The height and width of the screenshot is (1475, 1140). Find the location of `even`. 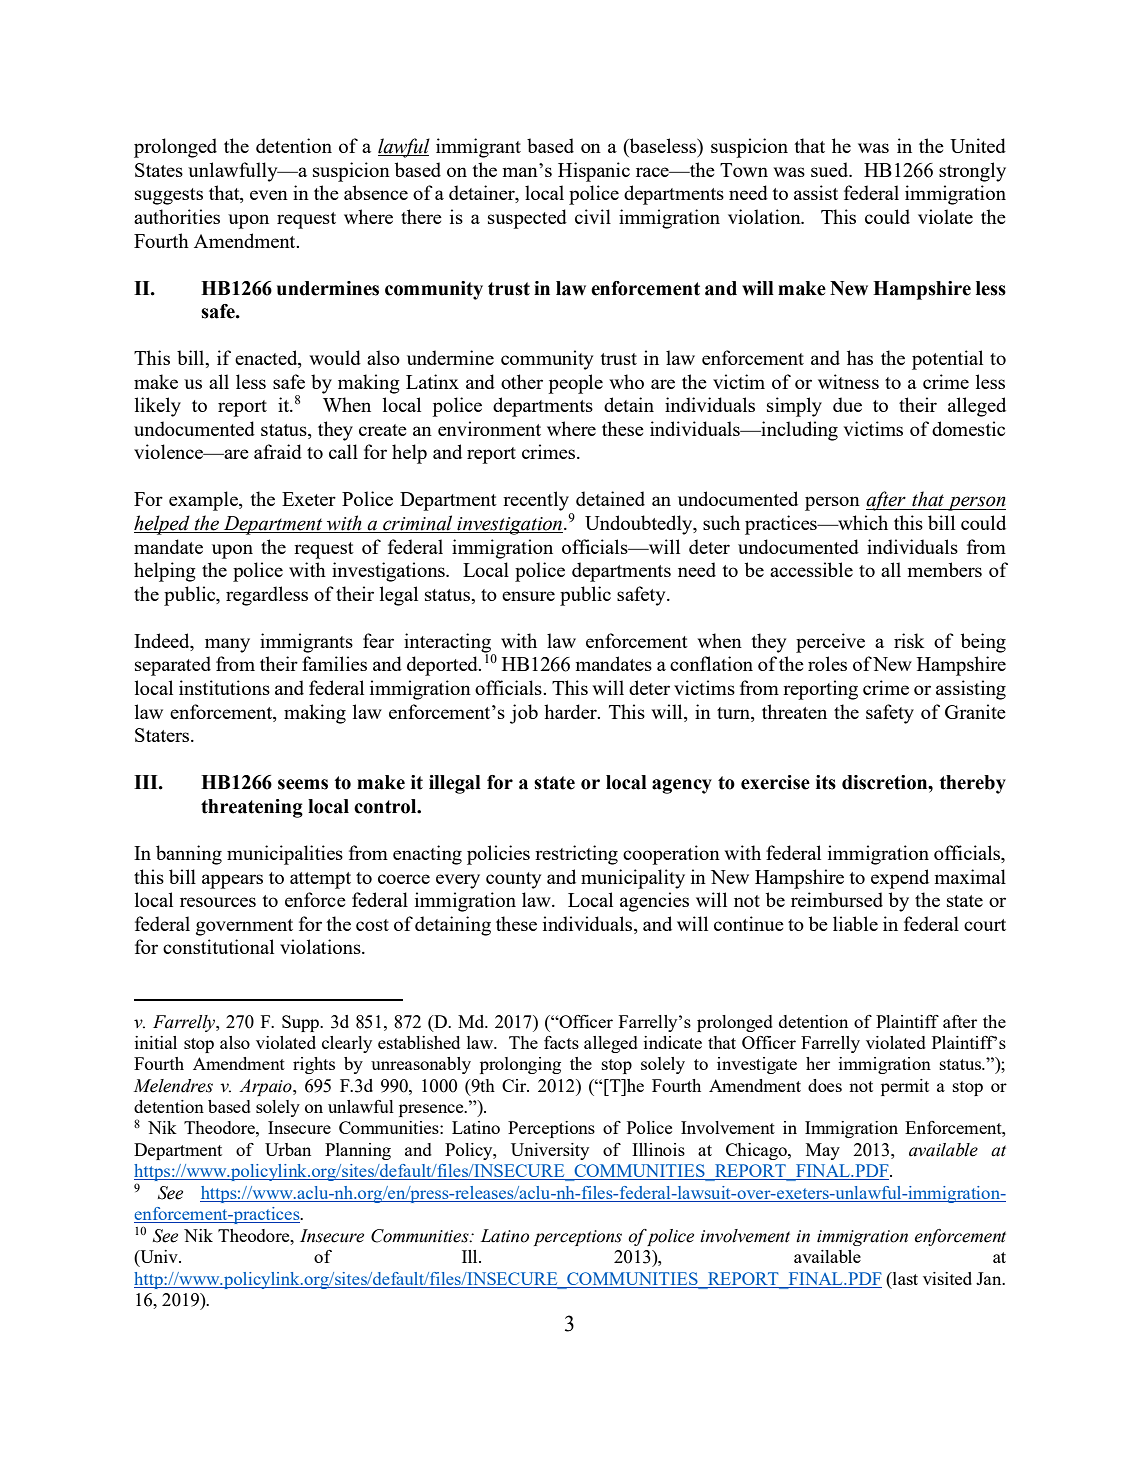

even is located at coordinates (269, 195).
